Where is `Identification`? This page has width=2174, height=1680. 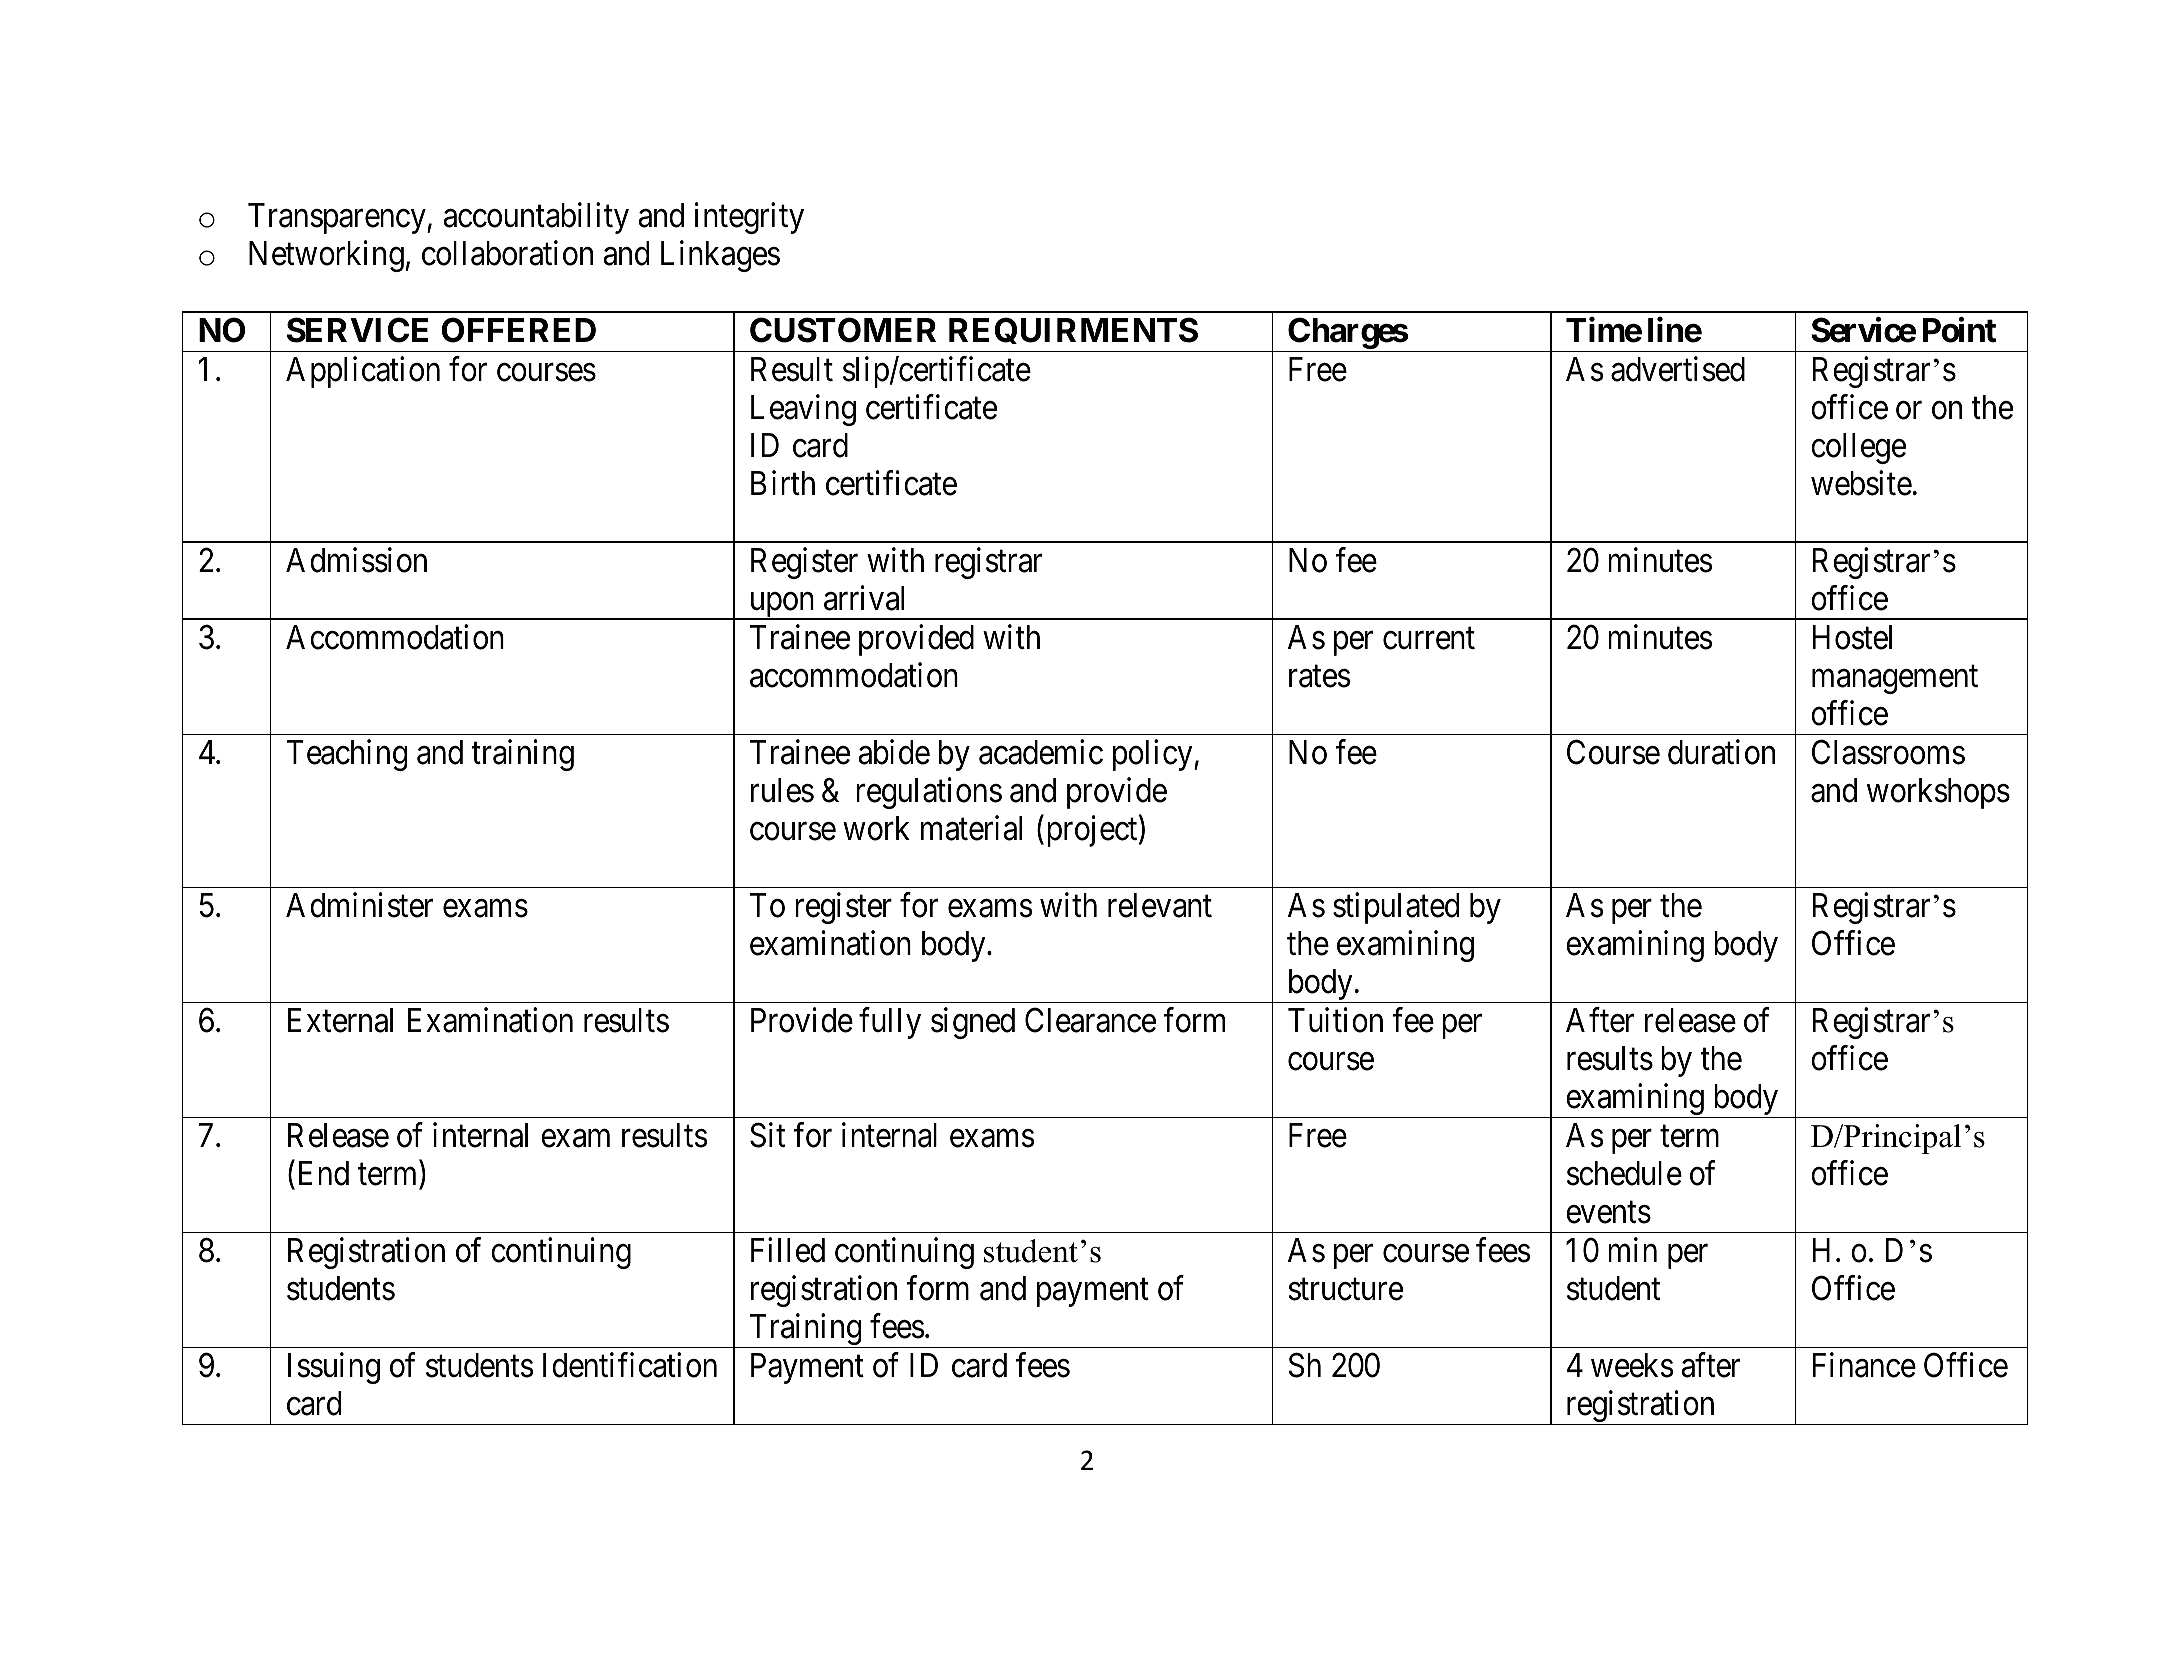
Identification is located at coordinates (630, 1365).
